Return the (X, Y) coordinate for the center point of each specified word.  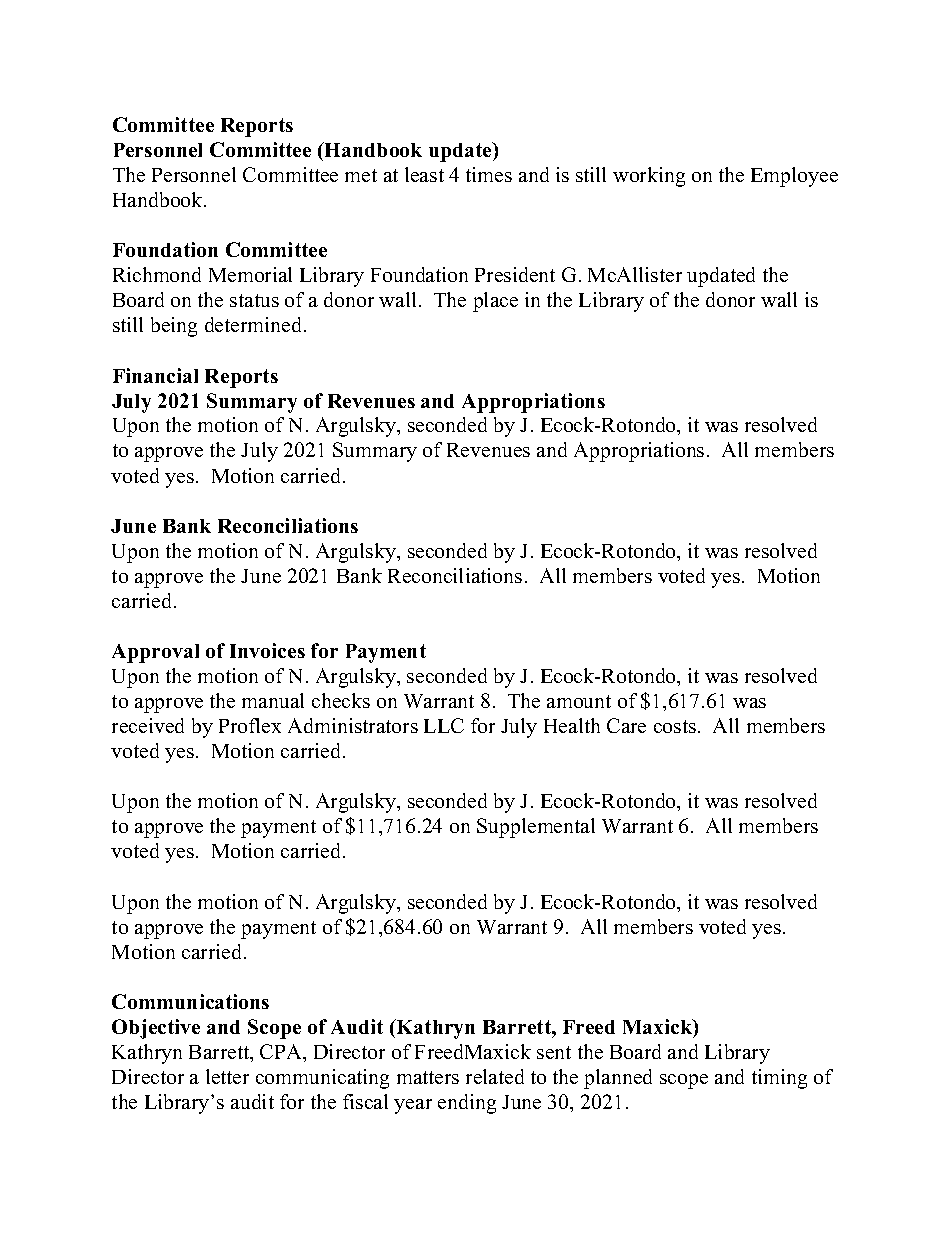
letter (227, 1076)
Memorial (250, 274)
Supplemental (536, 828)
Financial (155, 375)
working (649, 177)
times (489, 174)
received (148, 725)
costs (675, 726)
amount (579, 701)
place (495, 302)
